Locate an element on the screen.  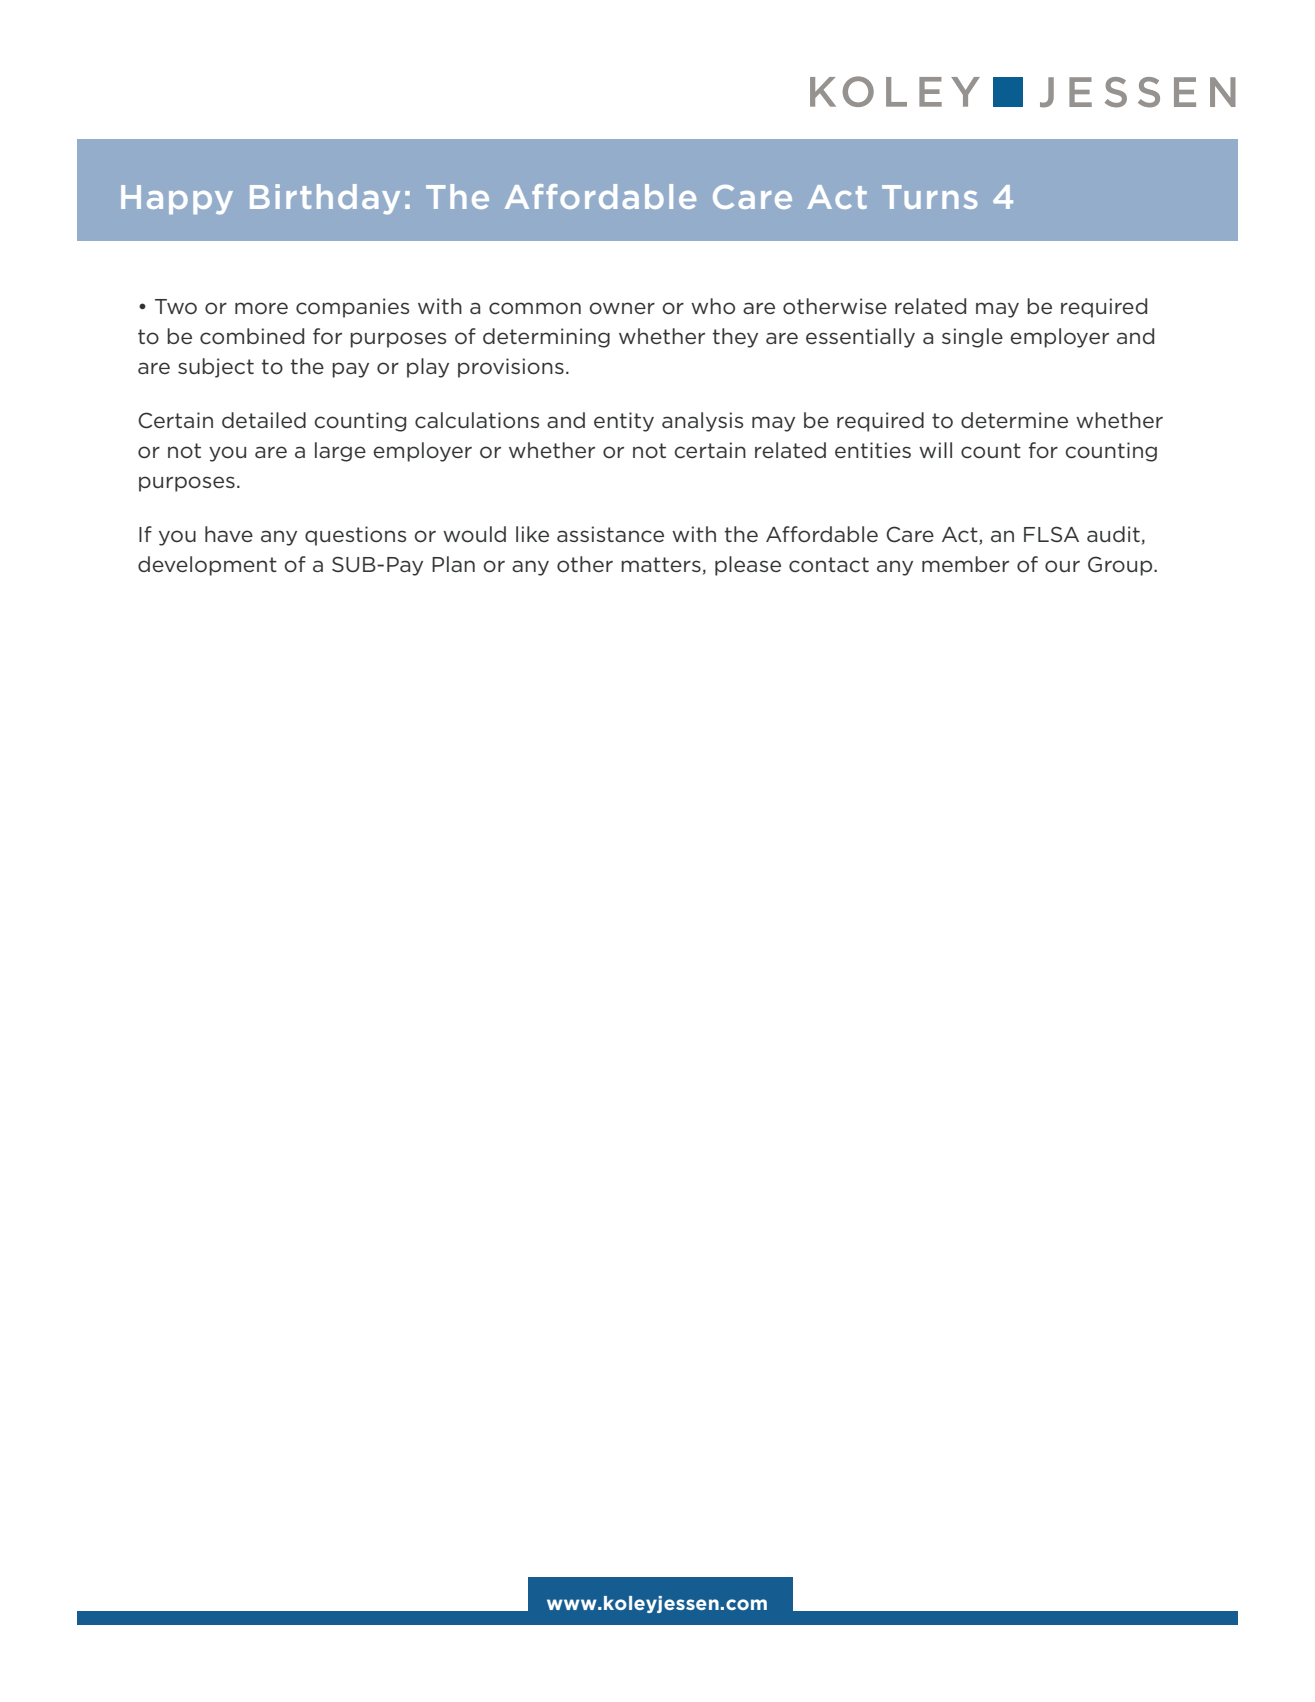
provisions is located at coordinates (511, 368).
